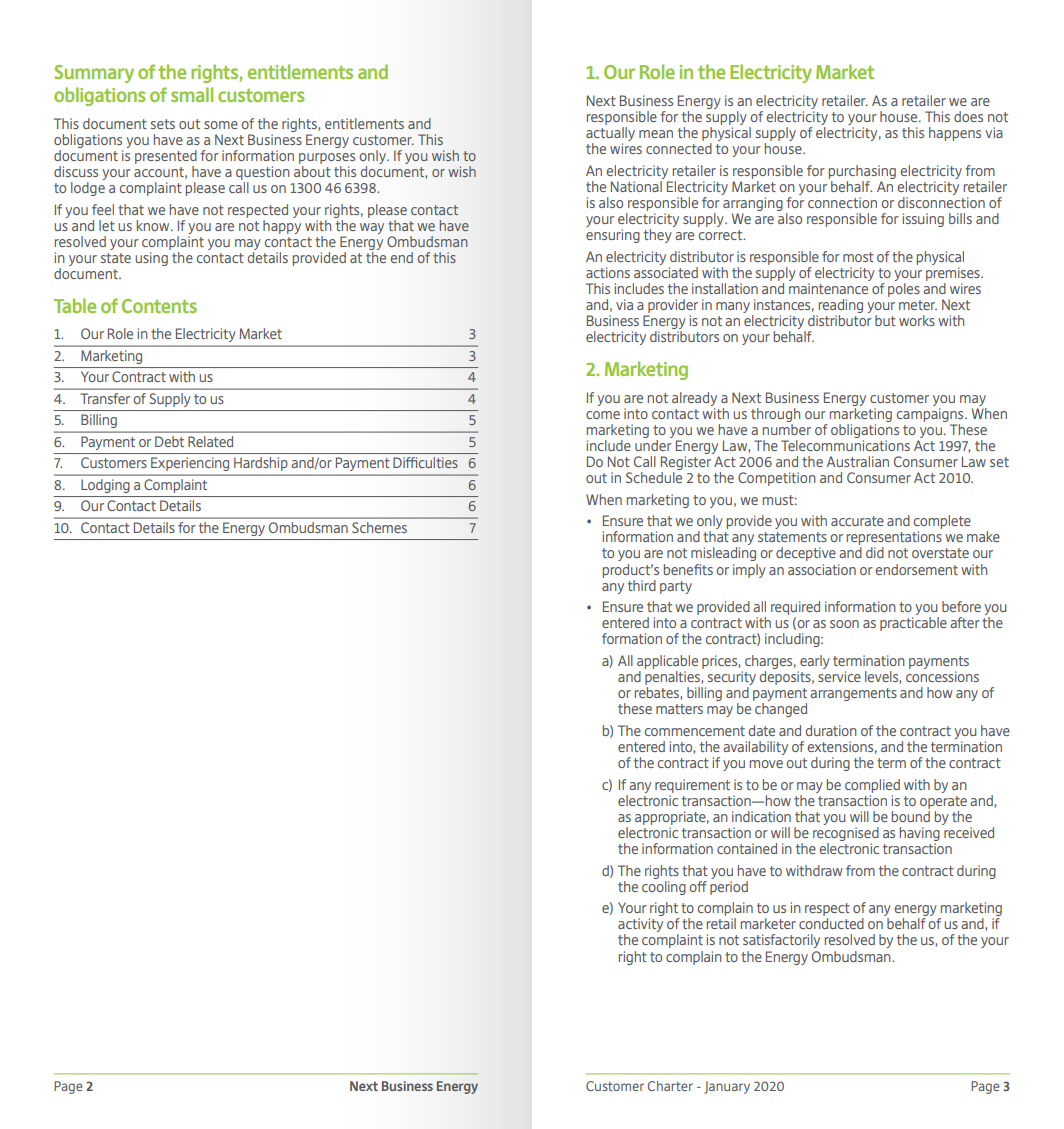  I want to click on Contents, so click(159, 306).
